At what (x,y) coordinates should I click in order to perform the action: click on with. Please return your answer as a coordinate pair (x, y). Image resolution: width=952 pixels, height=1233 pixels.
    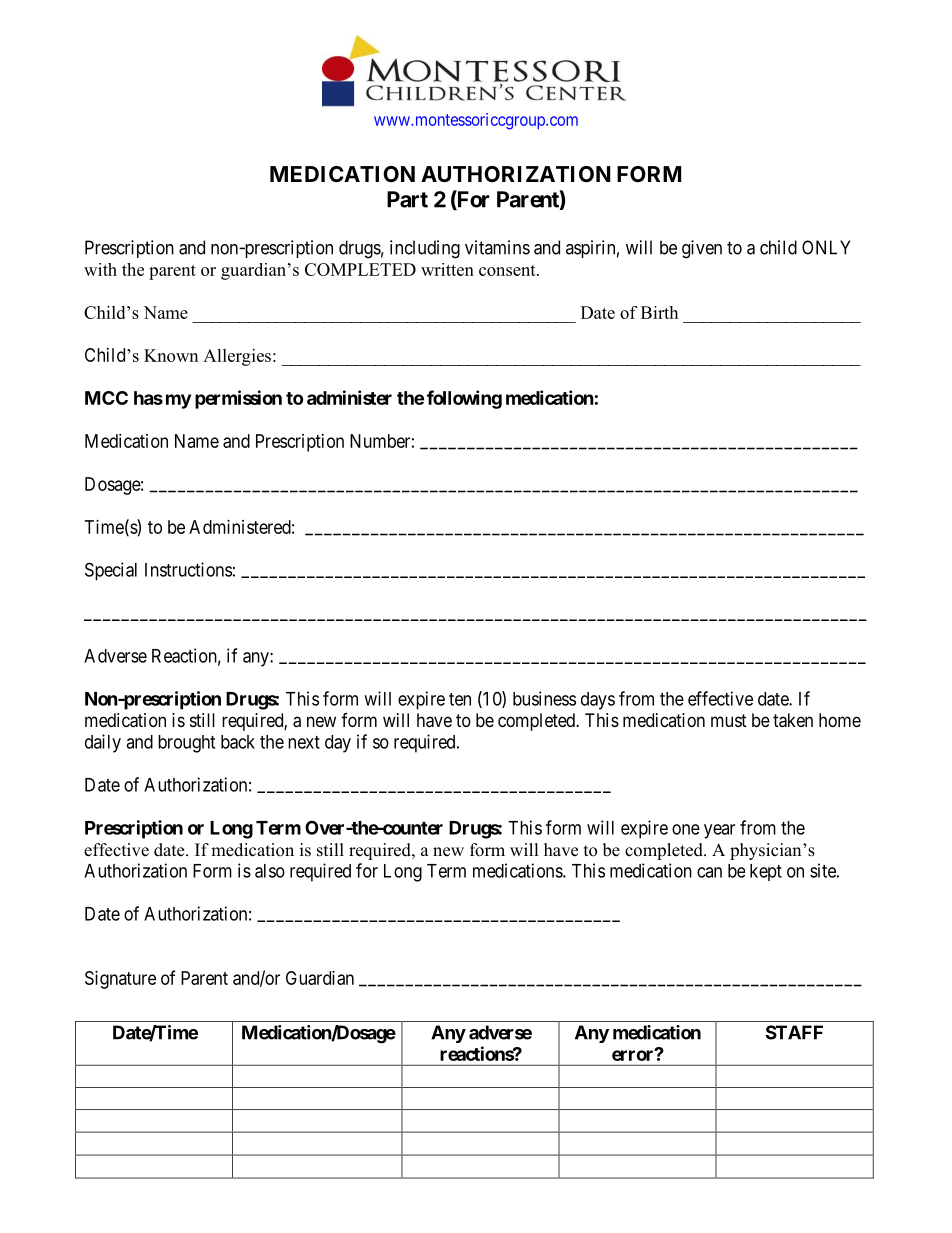
    Looking at the image, I should click on (100, 269).
